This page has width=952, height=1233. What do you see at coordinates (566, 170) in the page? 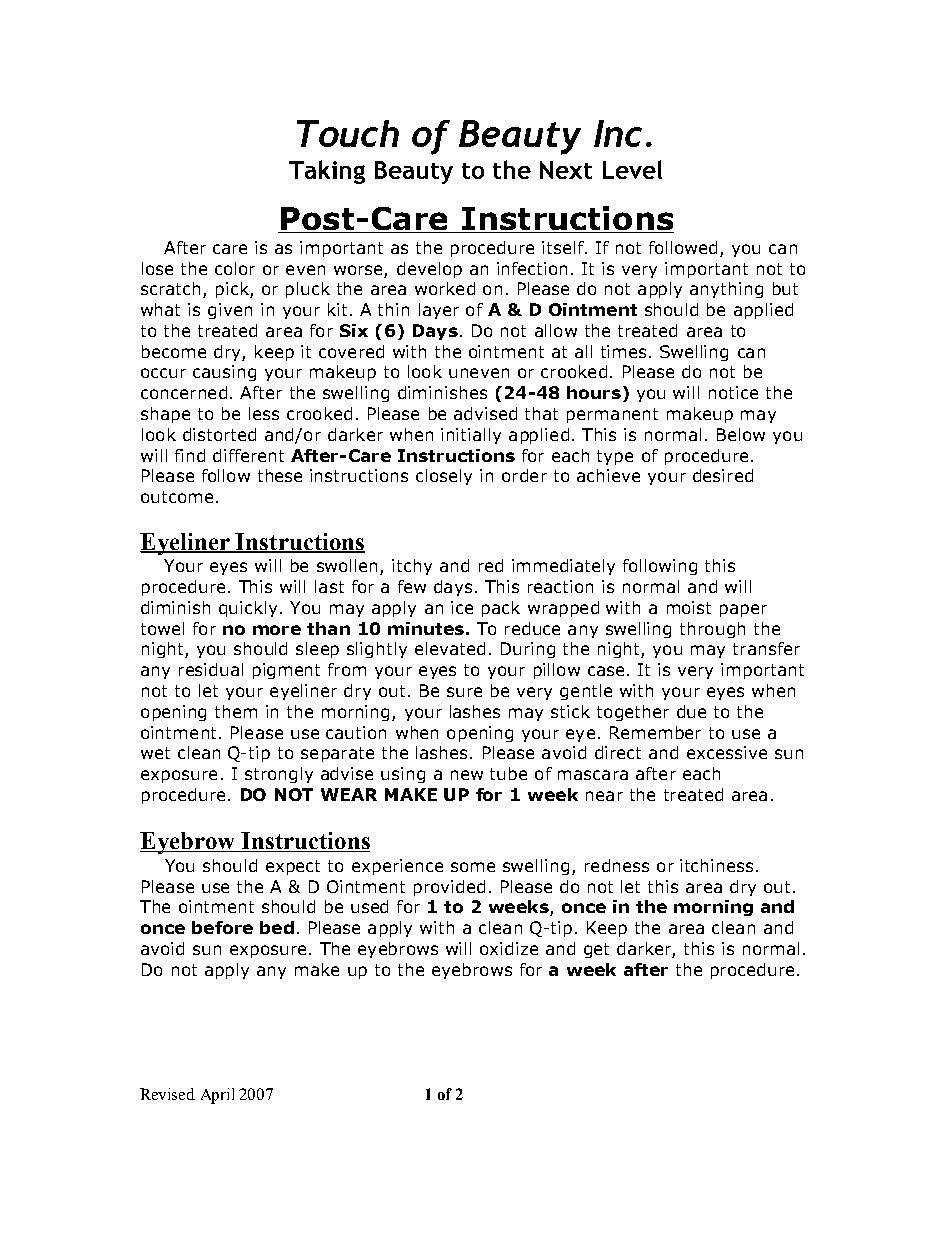
I see `Next` at bounding box center [566, 170].
